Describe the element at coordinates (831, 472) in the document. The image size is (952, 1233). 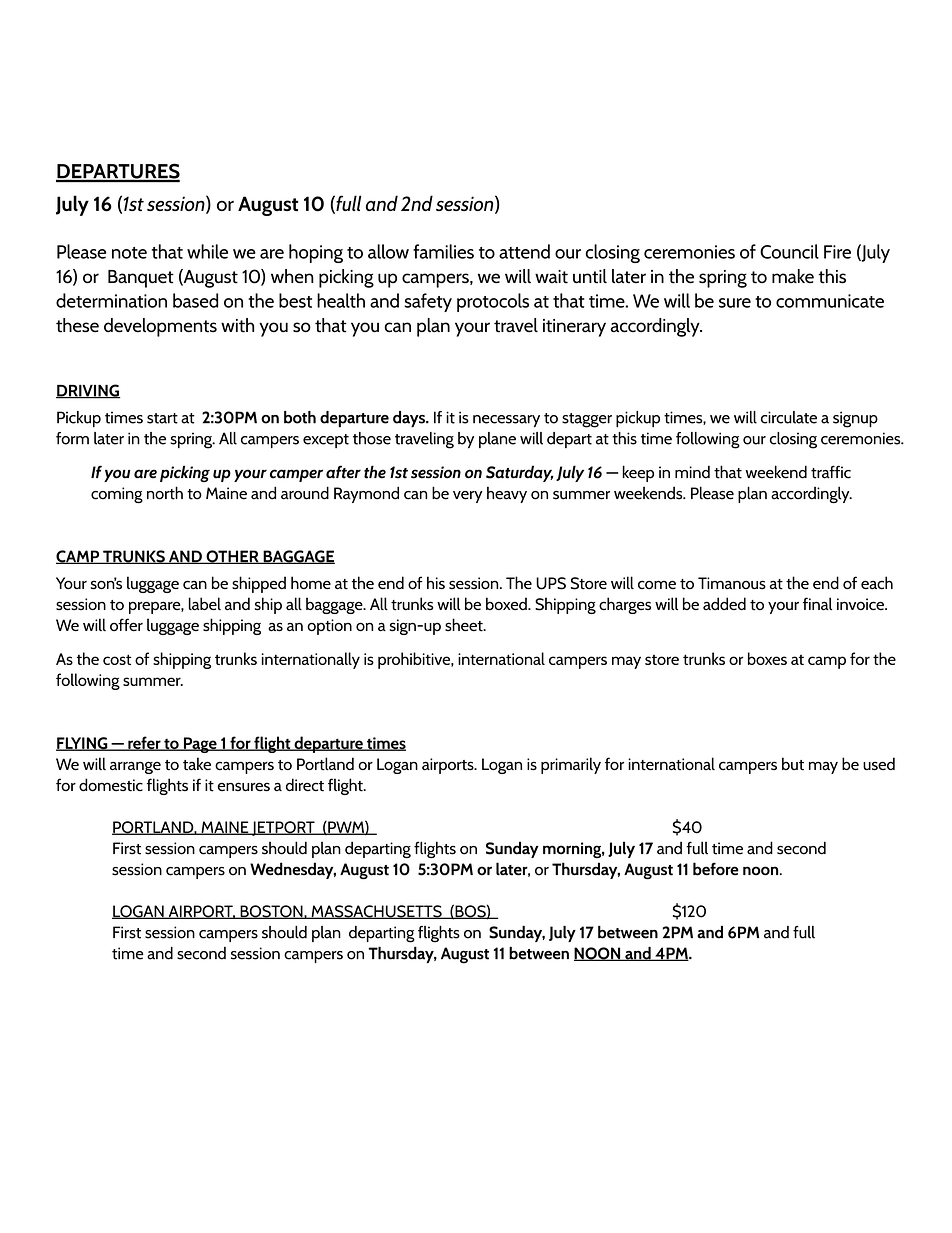
I see `traffic` at that location.
